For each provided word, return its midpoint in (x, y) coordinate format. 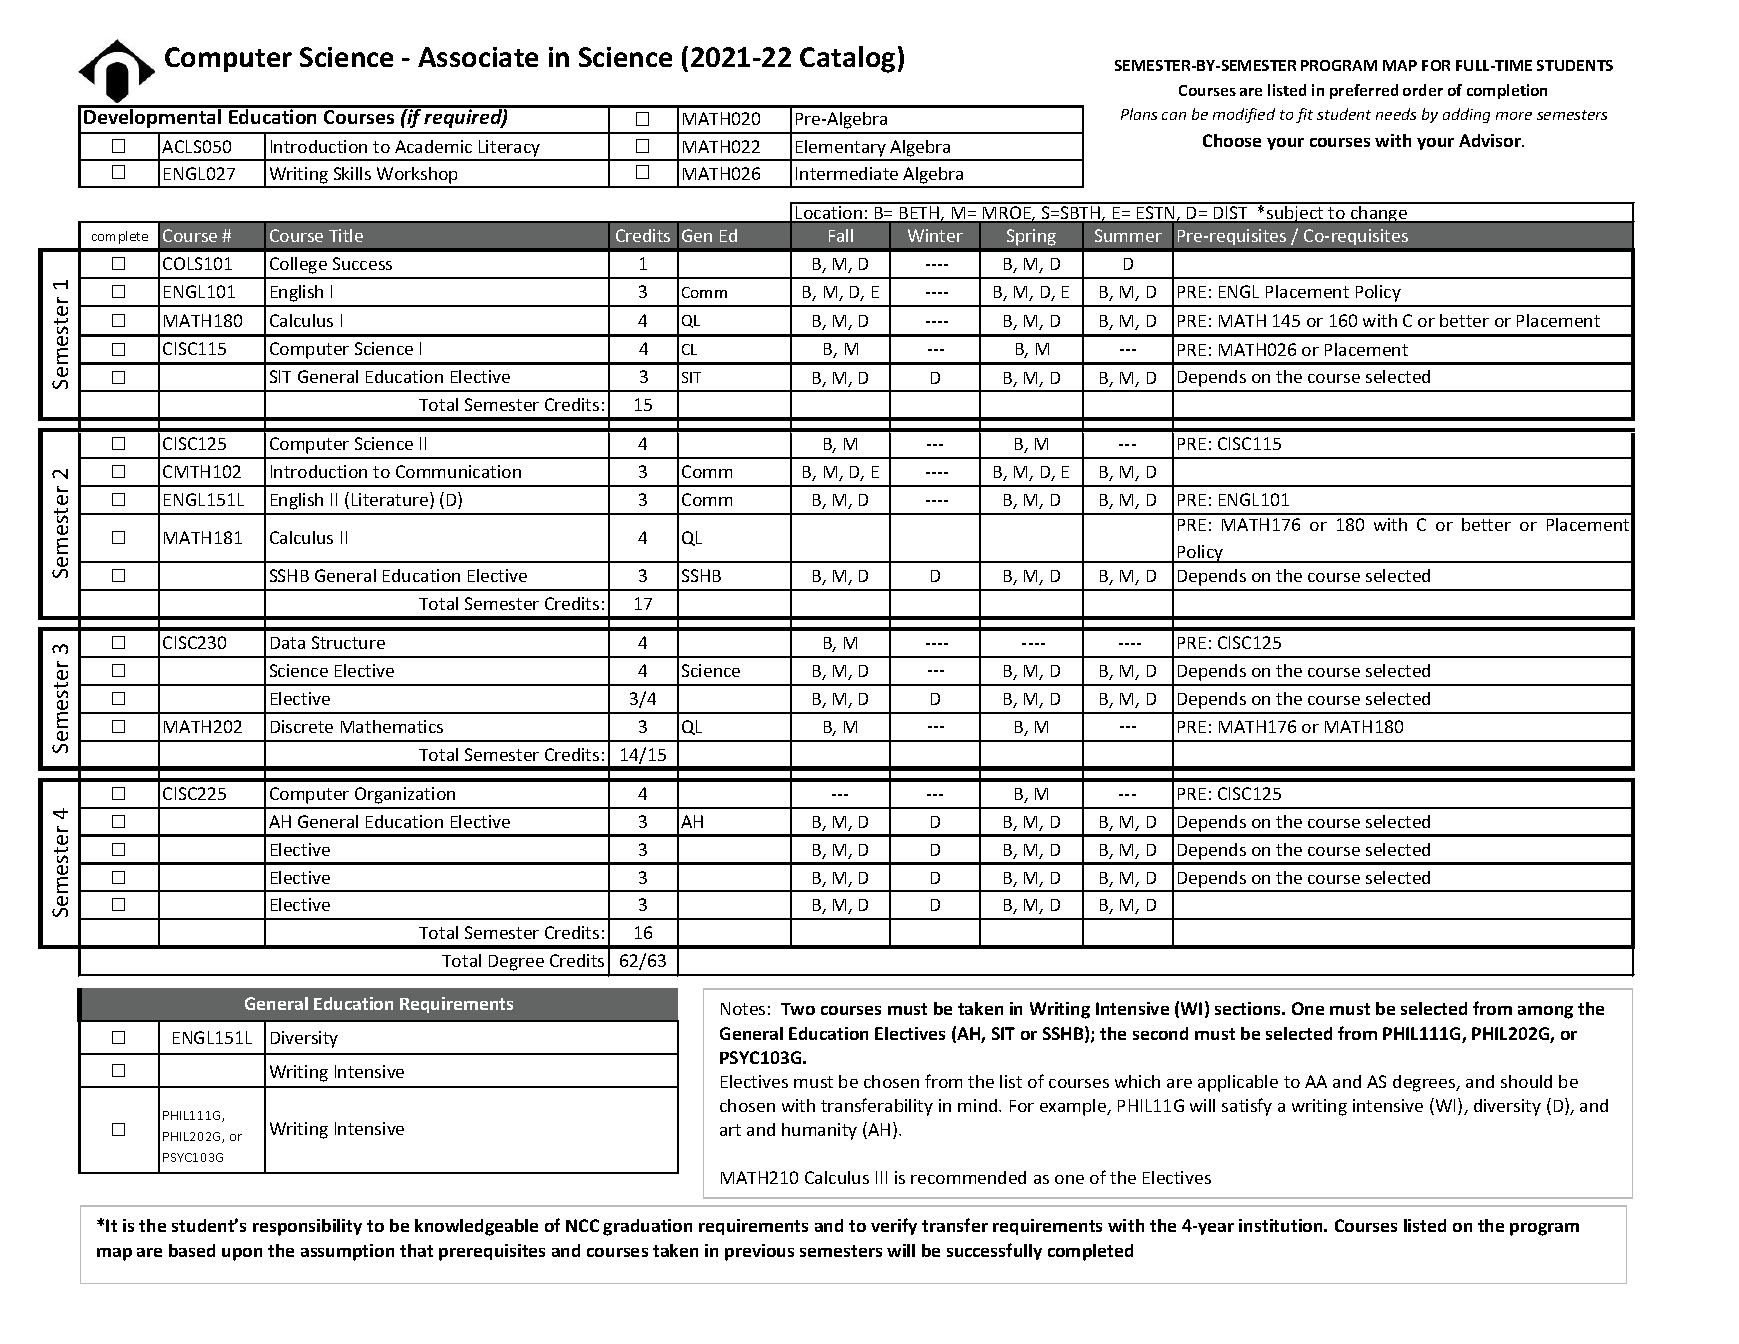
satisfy (1247, 1107)
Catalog (847, 59)
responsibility (307, 1227)
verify (894, 1226)
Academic (433, 146)
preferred (1364, 91)
